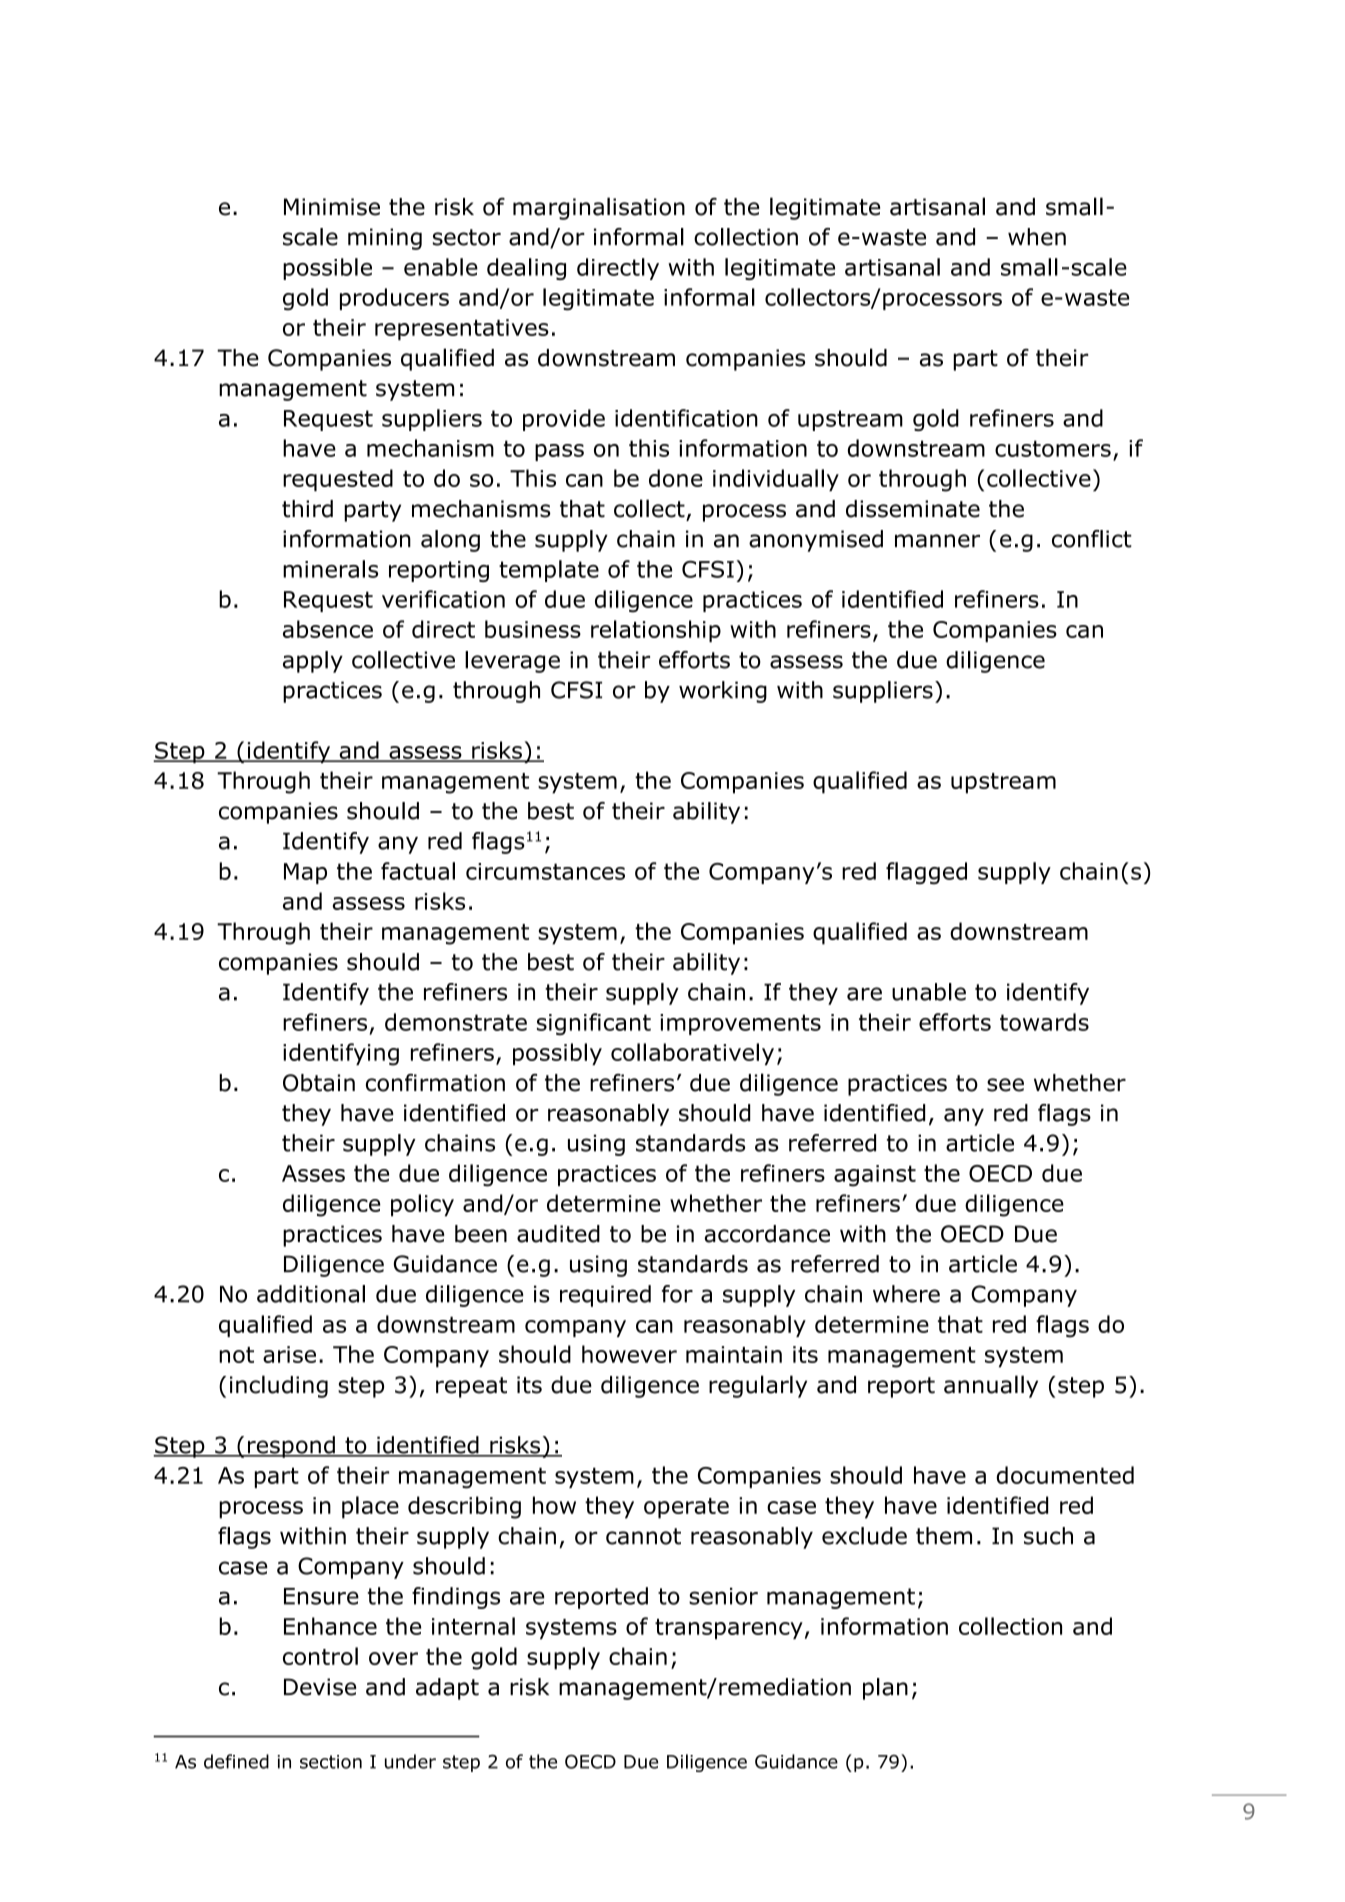 The image size is (1345, 1902). Describe the element at coordinates (629, 1354) in the screenshot. I see `however` at that location.
